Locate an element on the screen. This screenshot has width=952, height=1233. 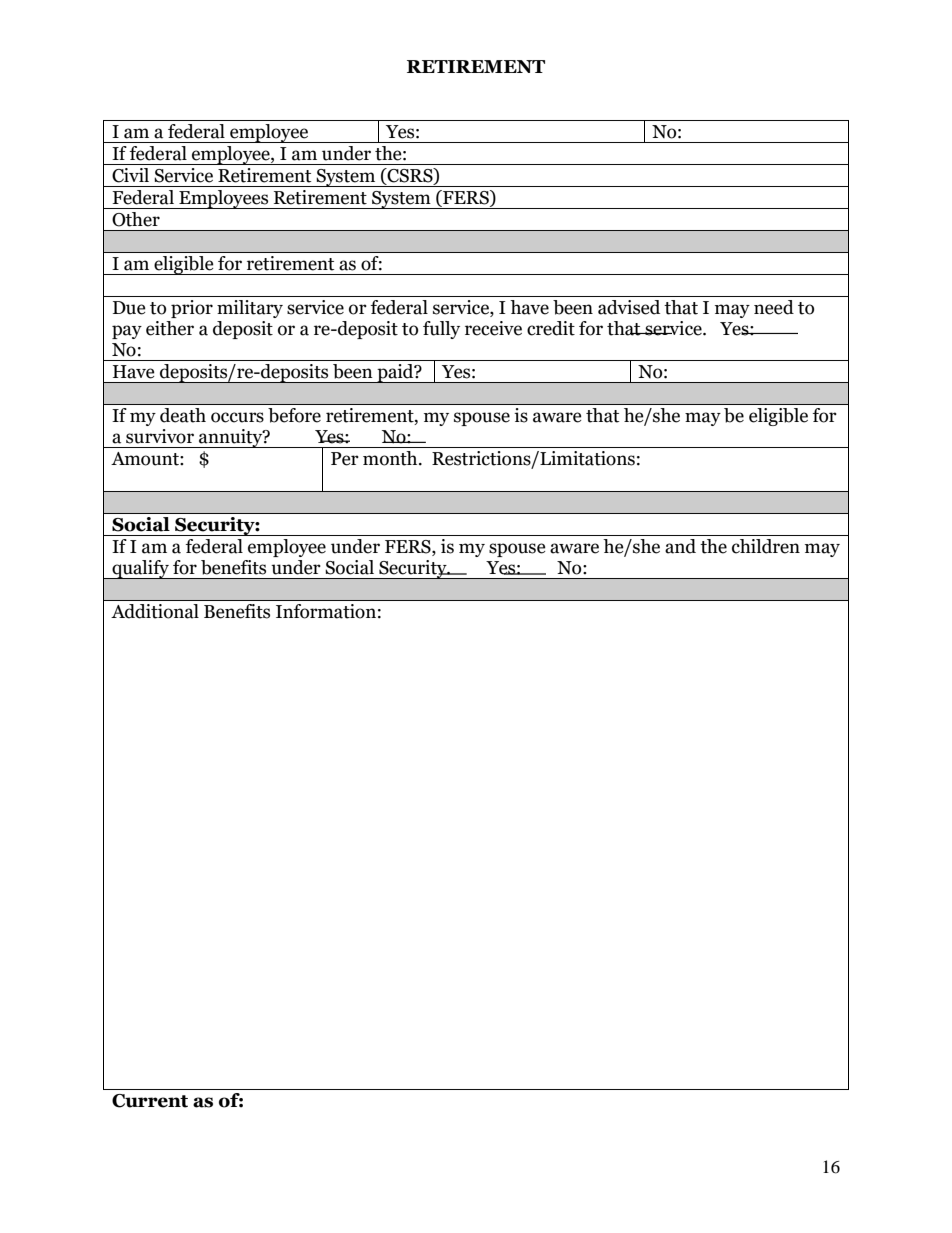
and is located at coordinates (680, 546).
